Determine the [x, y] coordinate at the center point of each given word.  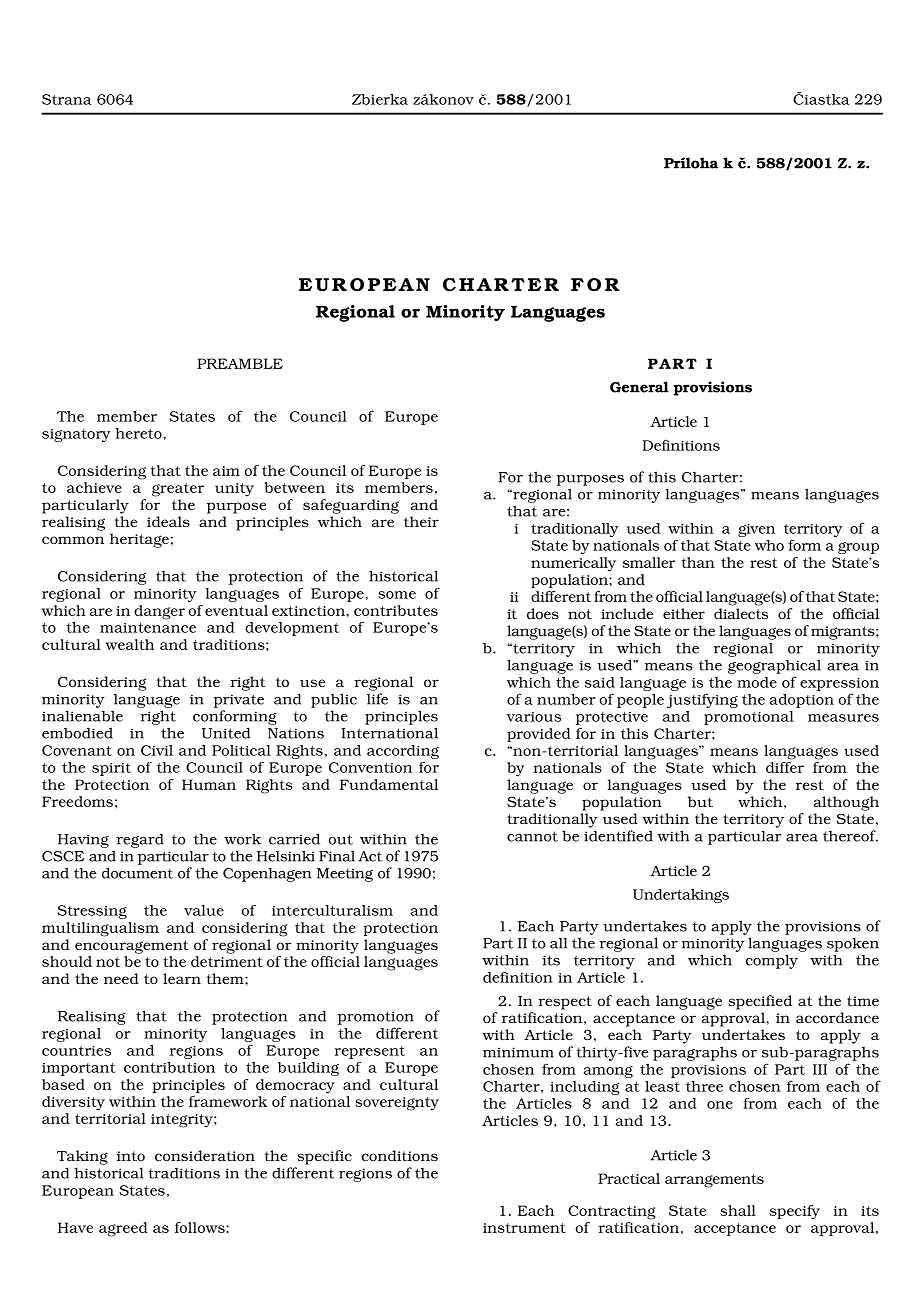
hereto [139, 433]
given [756, 530]
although [846, 803]
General [639, 387]
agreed [123, 1229]
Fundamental [389, 784]
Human [209, 784]
